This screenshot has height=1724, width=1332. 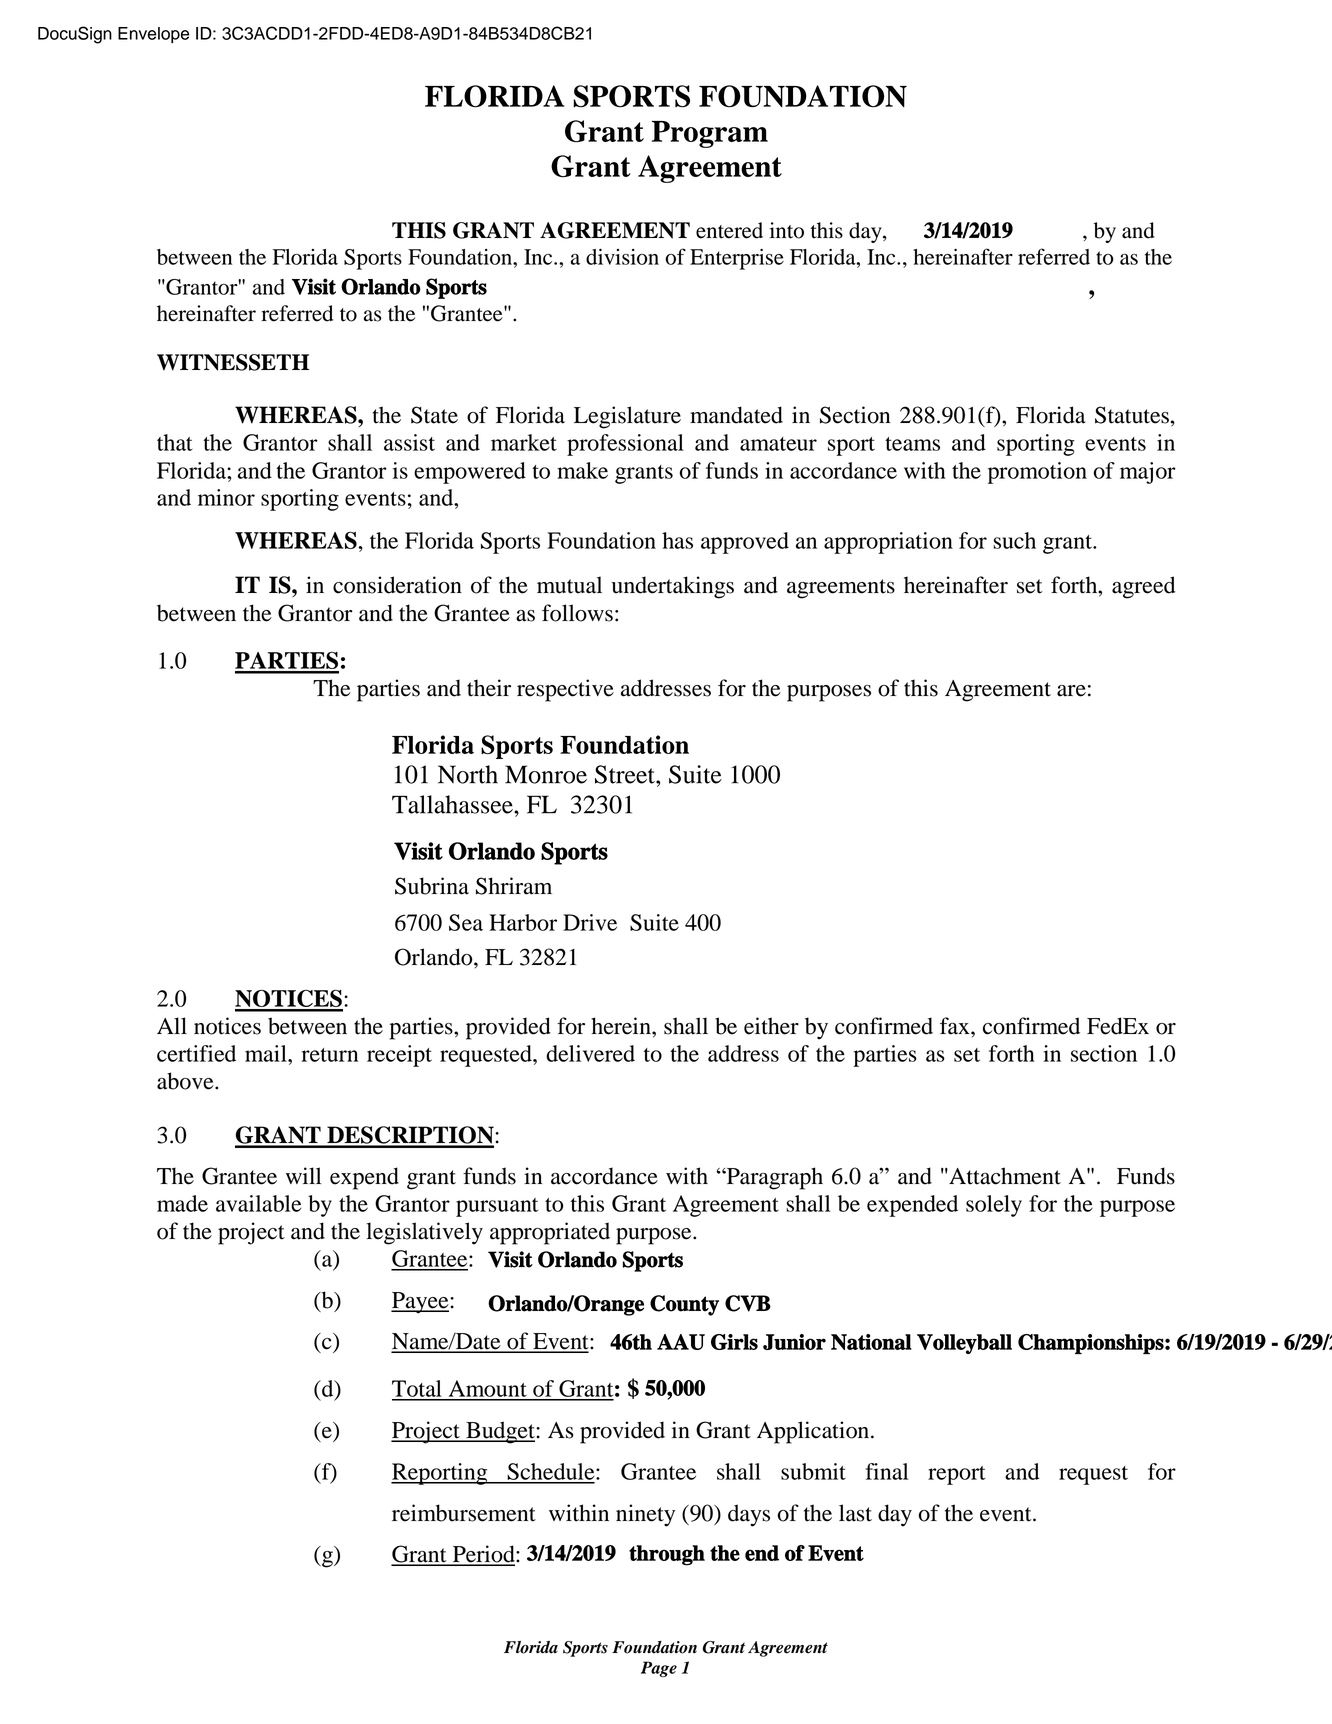 I want to click on Drive, so click(x=590, y=922).
